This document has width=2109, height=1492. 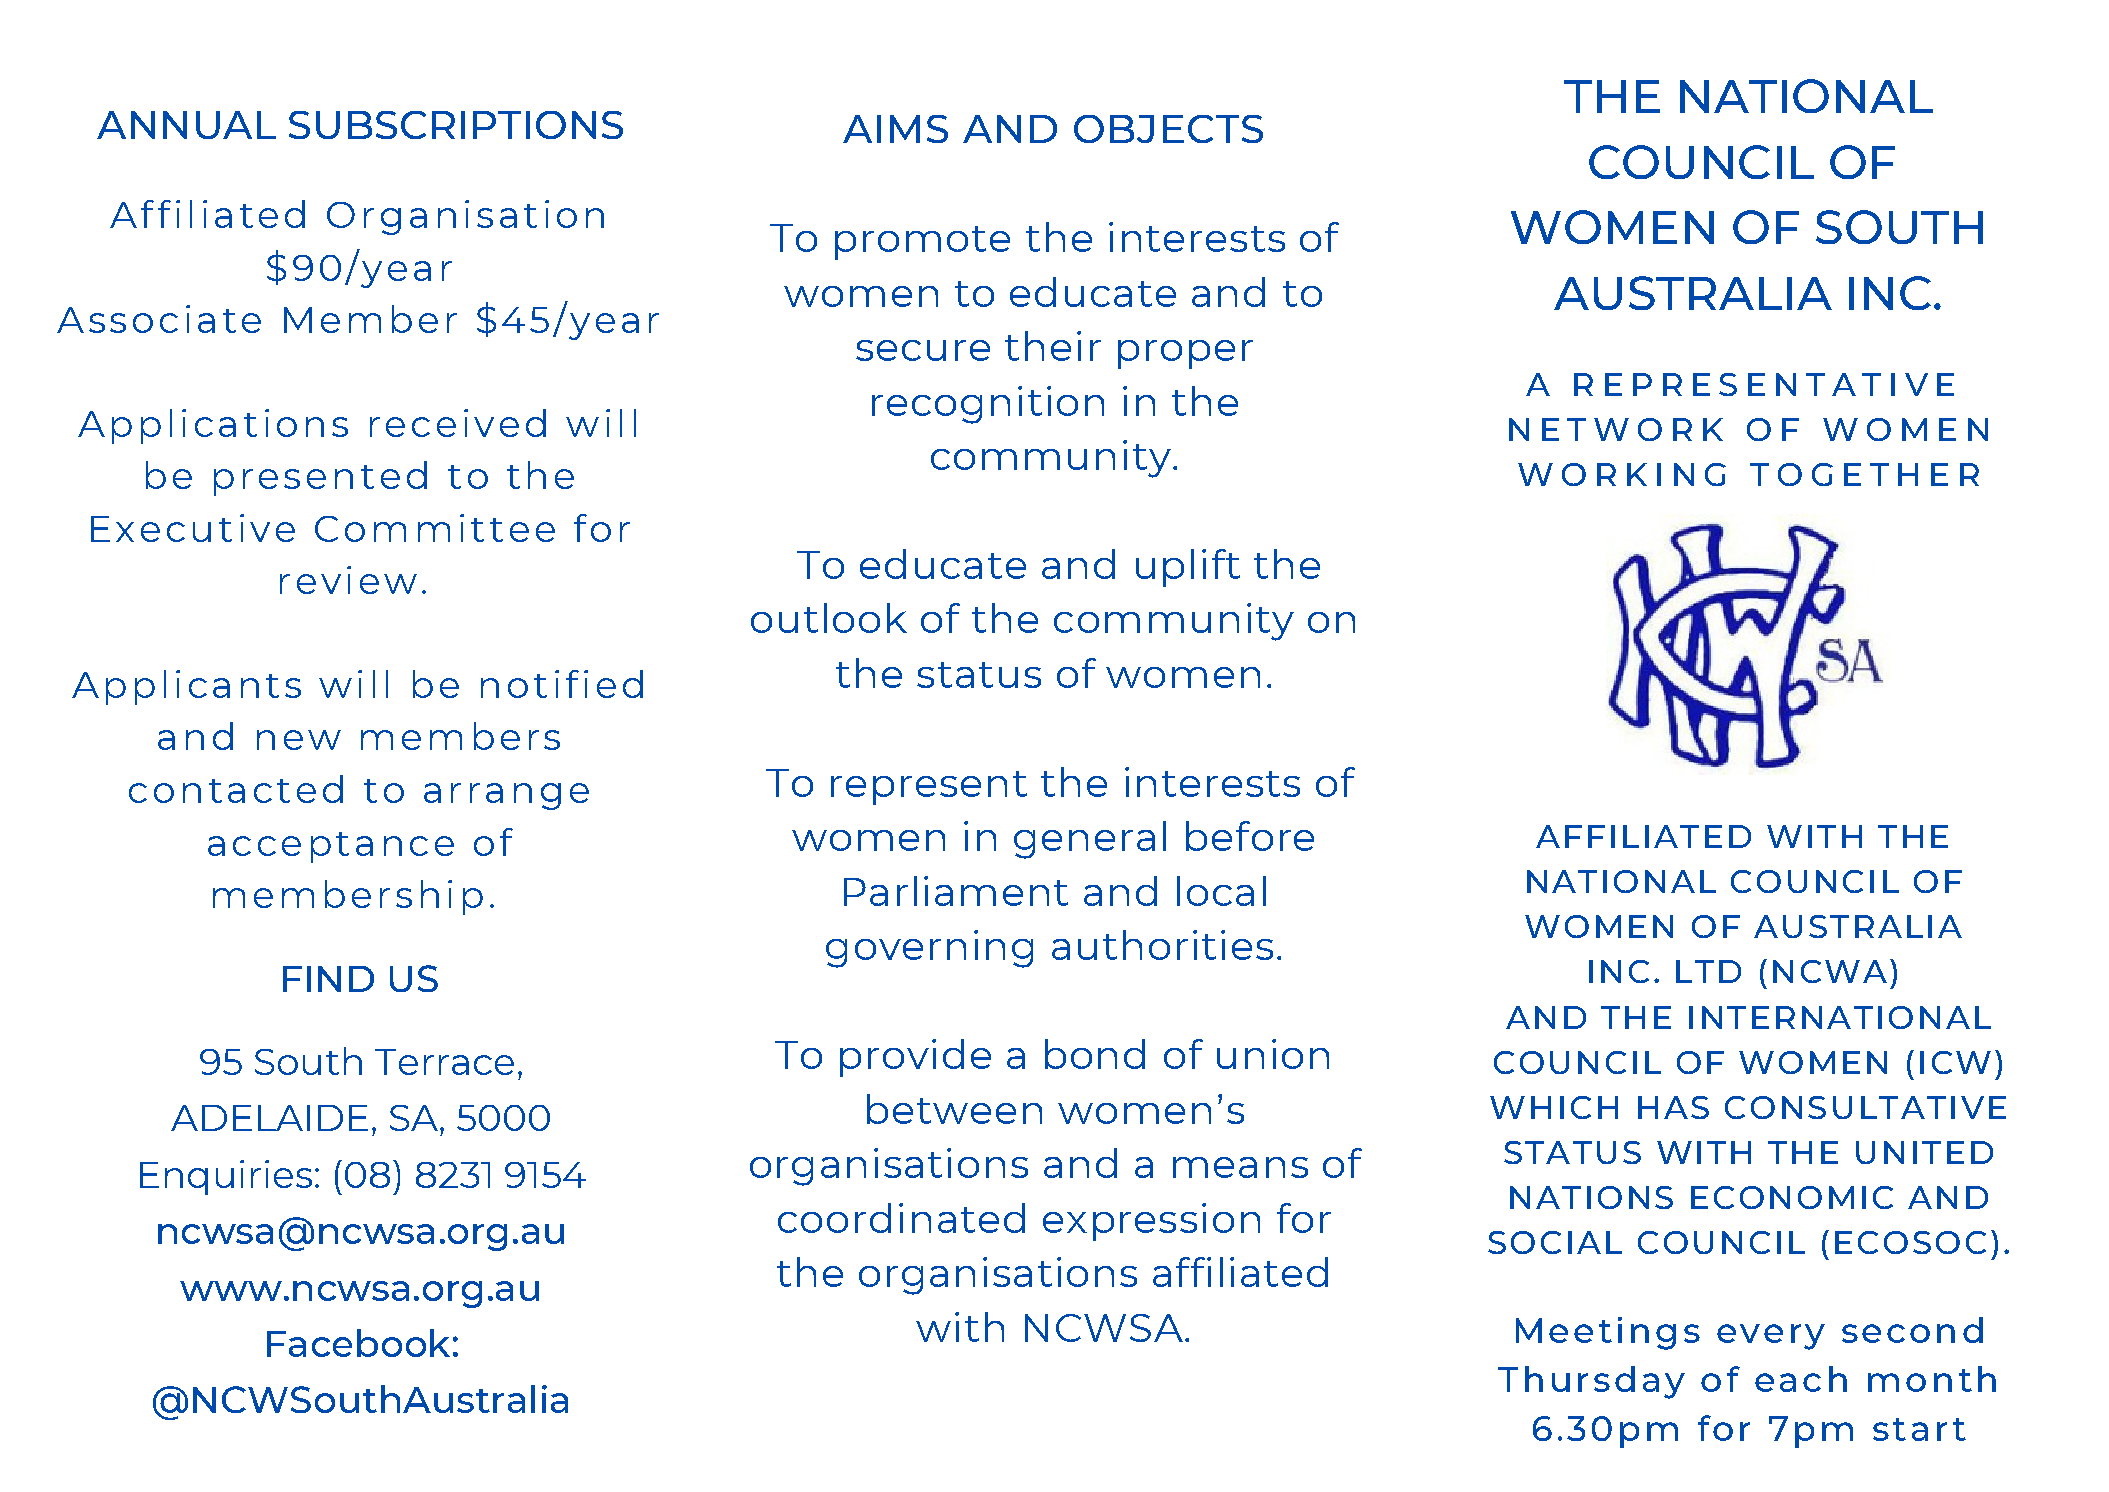 I want to click on HAS, so click(x=1673, y=1107).
